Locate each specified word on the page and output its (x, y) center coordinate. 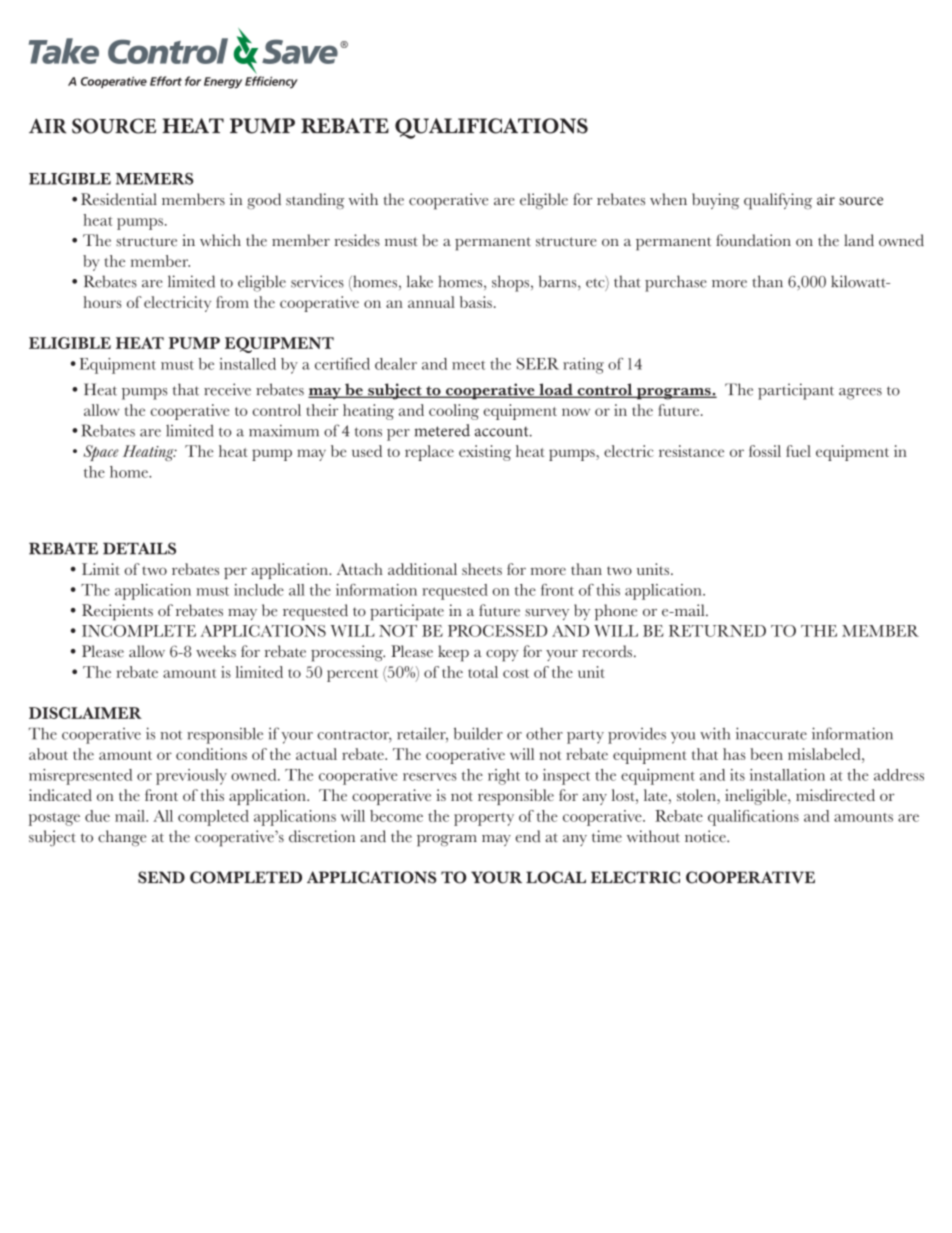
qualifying (778, 201)
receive (227, 389)
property (484, 819)
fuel (798, 451)
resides (357, 240)
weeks (216, 651)
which (220, 240)
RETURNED (717, 631)
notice (706, 836)
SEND (161, 877)
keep (453, 653)
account (503, 432)
